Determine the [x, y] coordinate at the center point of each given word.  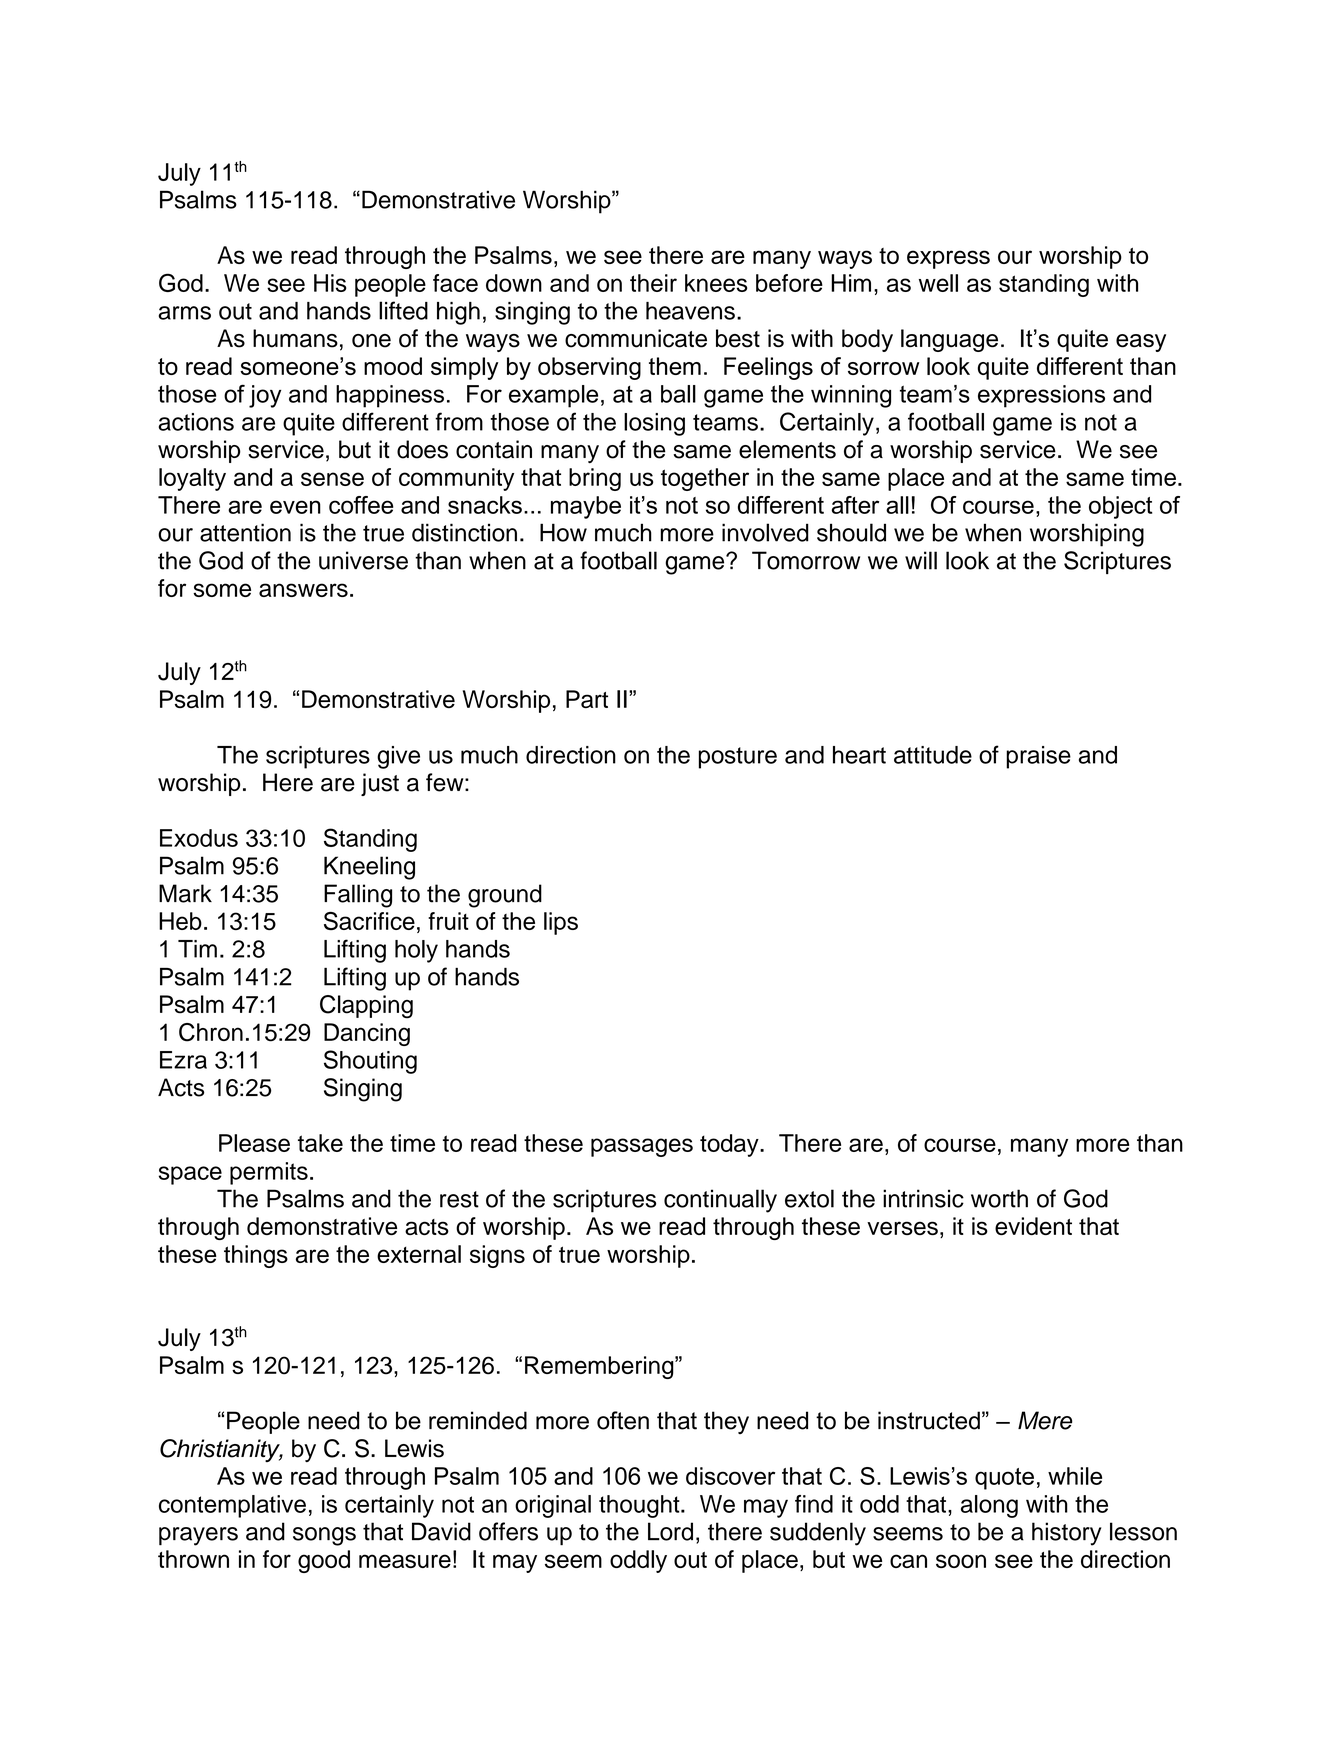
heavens [690, 311]
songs [324, 1536]
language [949, 340]
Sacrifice [369, 921]
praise [1038, 757]
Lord [670, 1531]
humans [295, 338]
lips [561, 923]
